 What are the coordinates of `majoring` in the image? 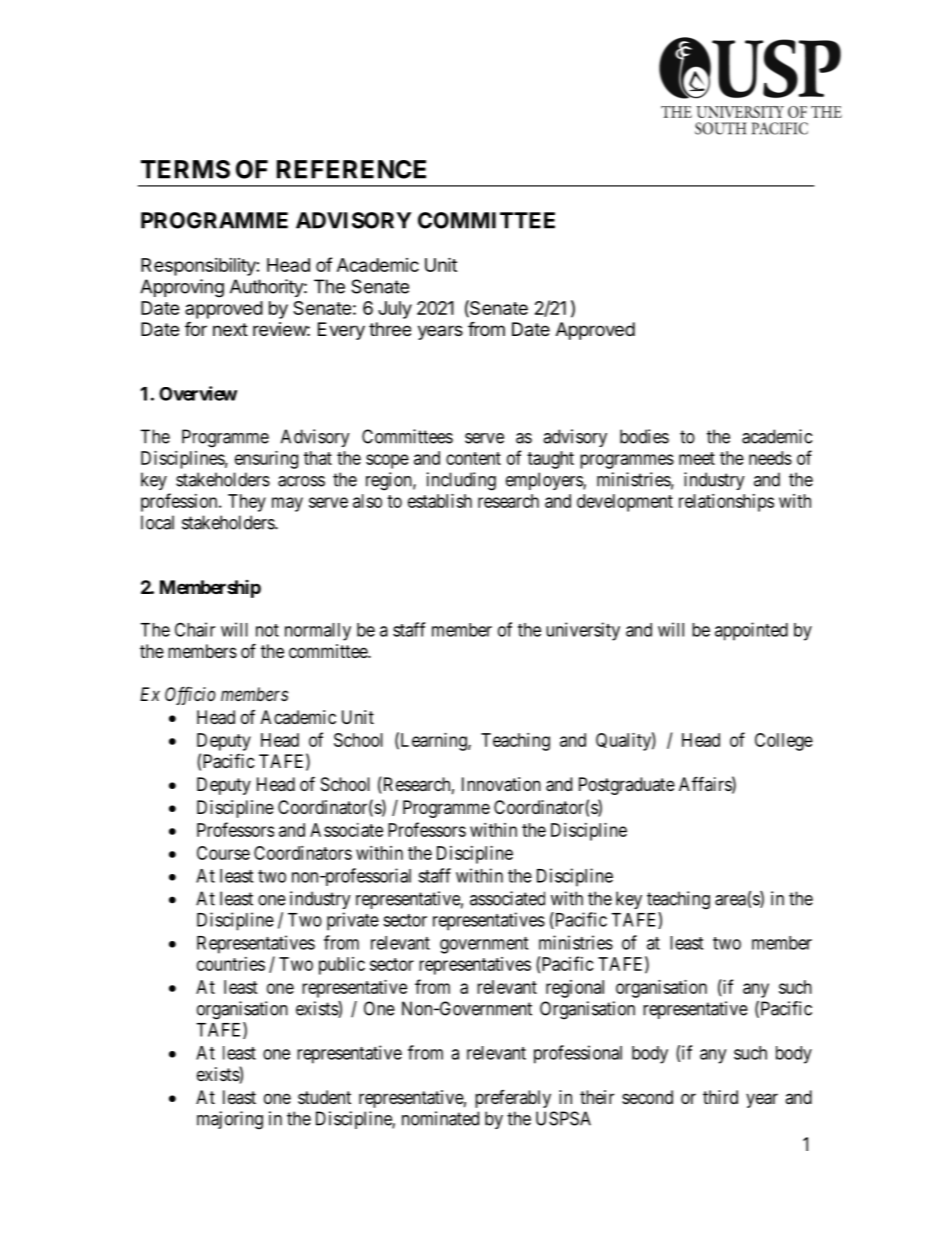 It's located at (230, 1120).
